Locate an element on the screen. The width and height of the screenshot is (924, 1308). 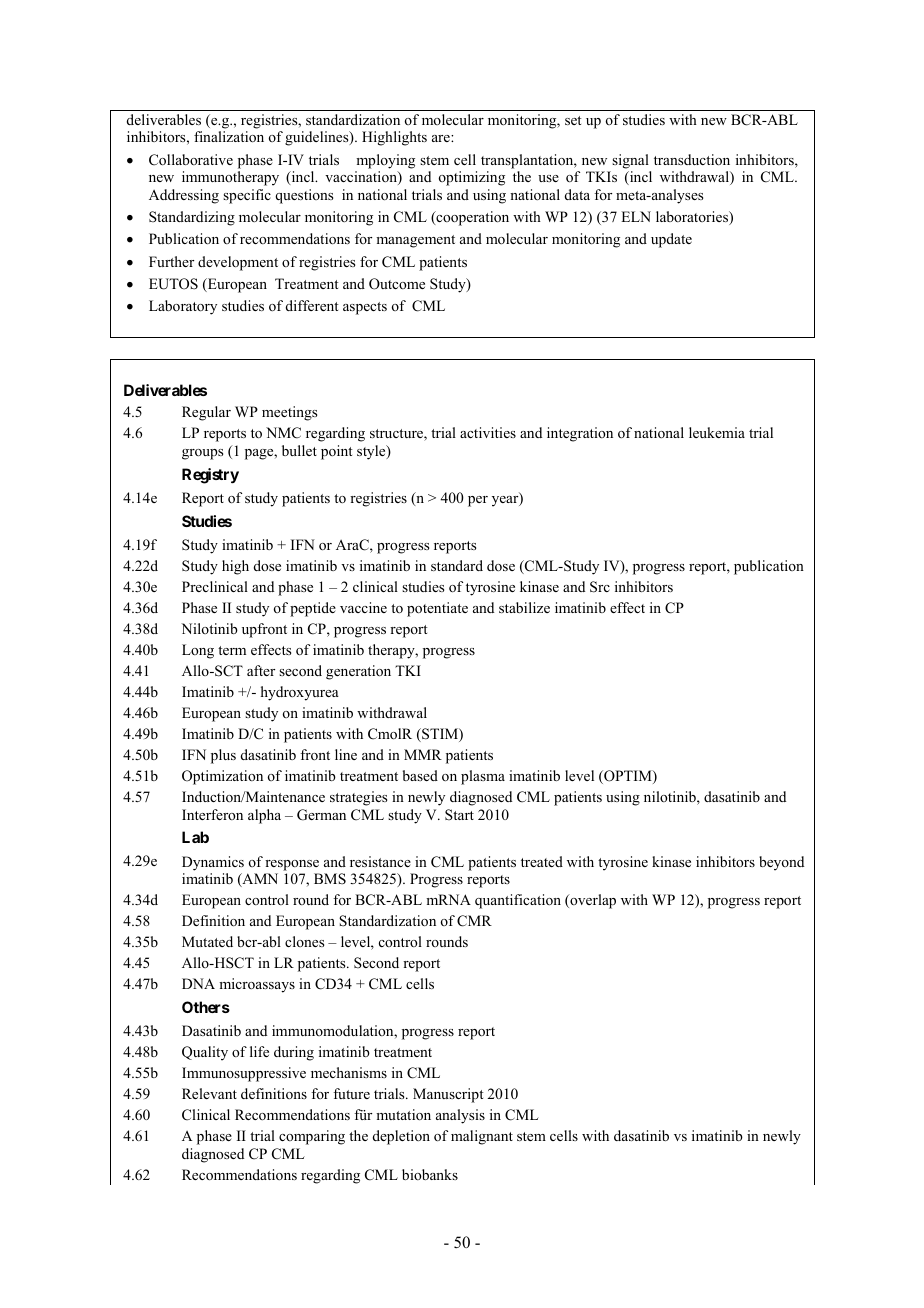
finalization is located at coordinates (229, 137).
